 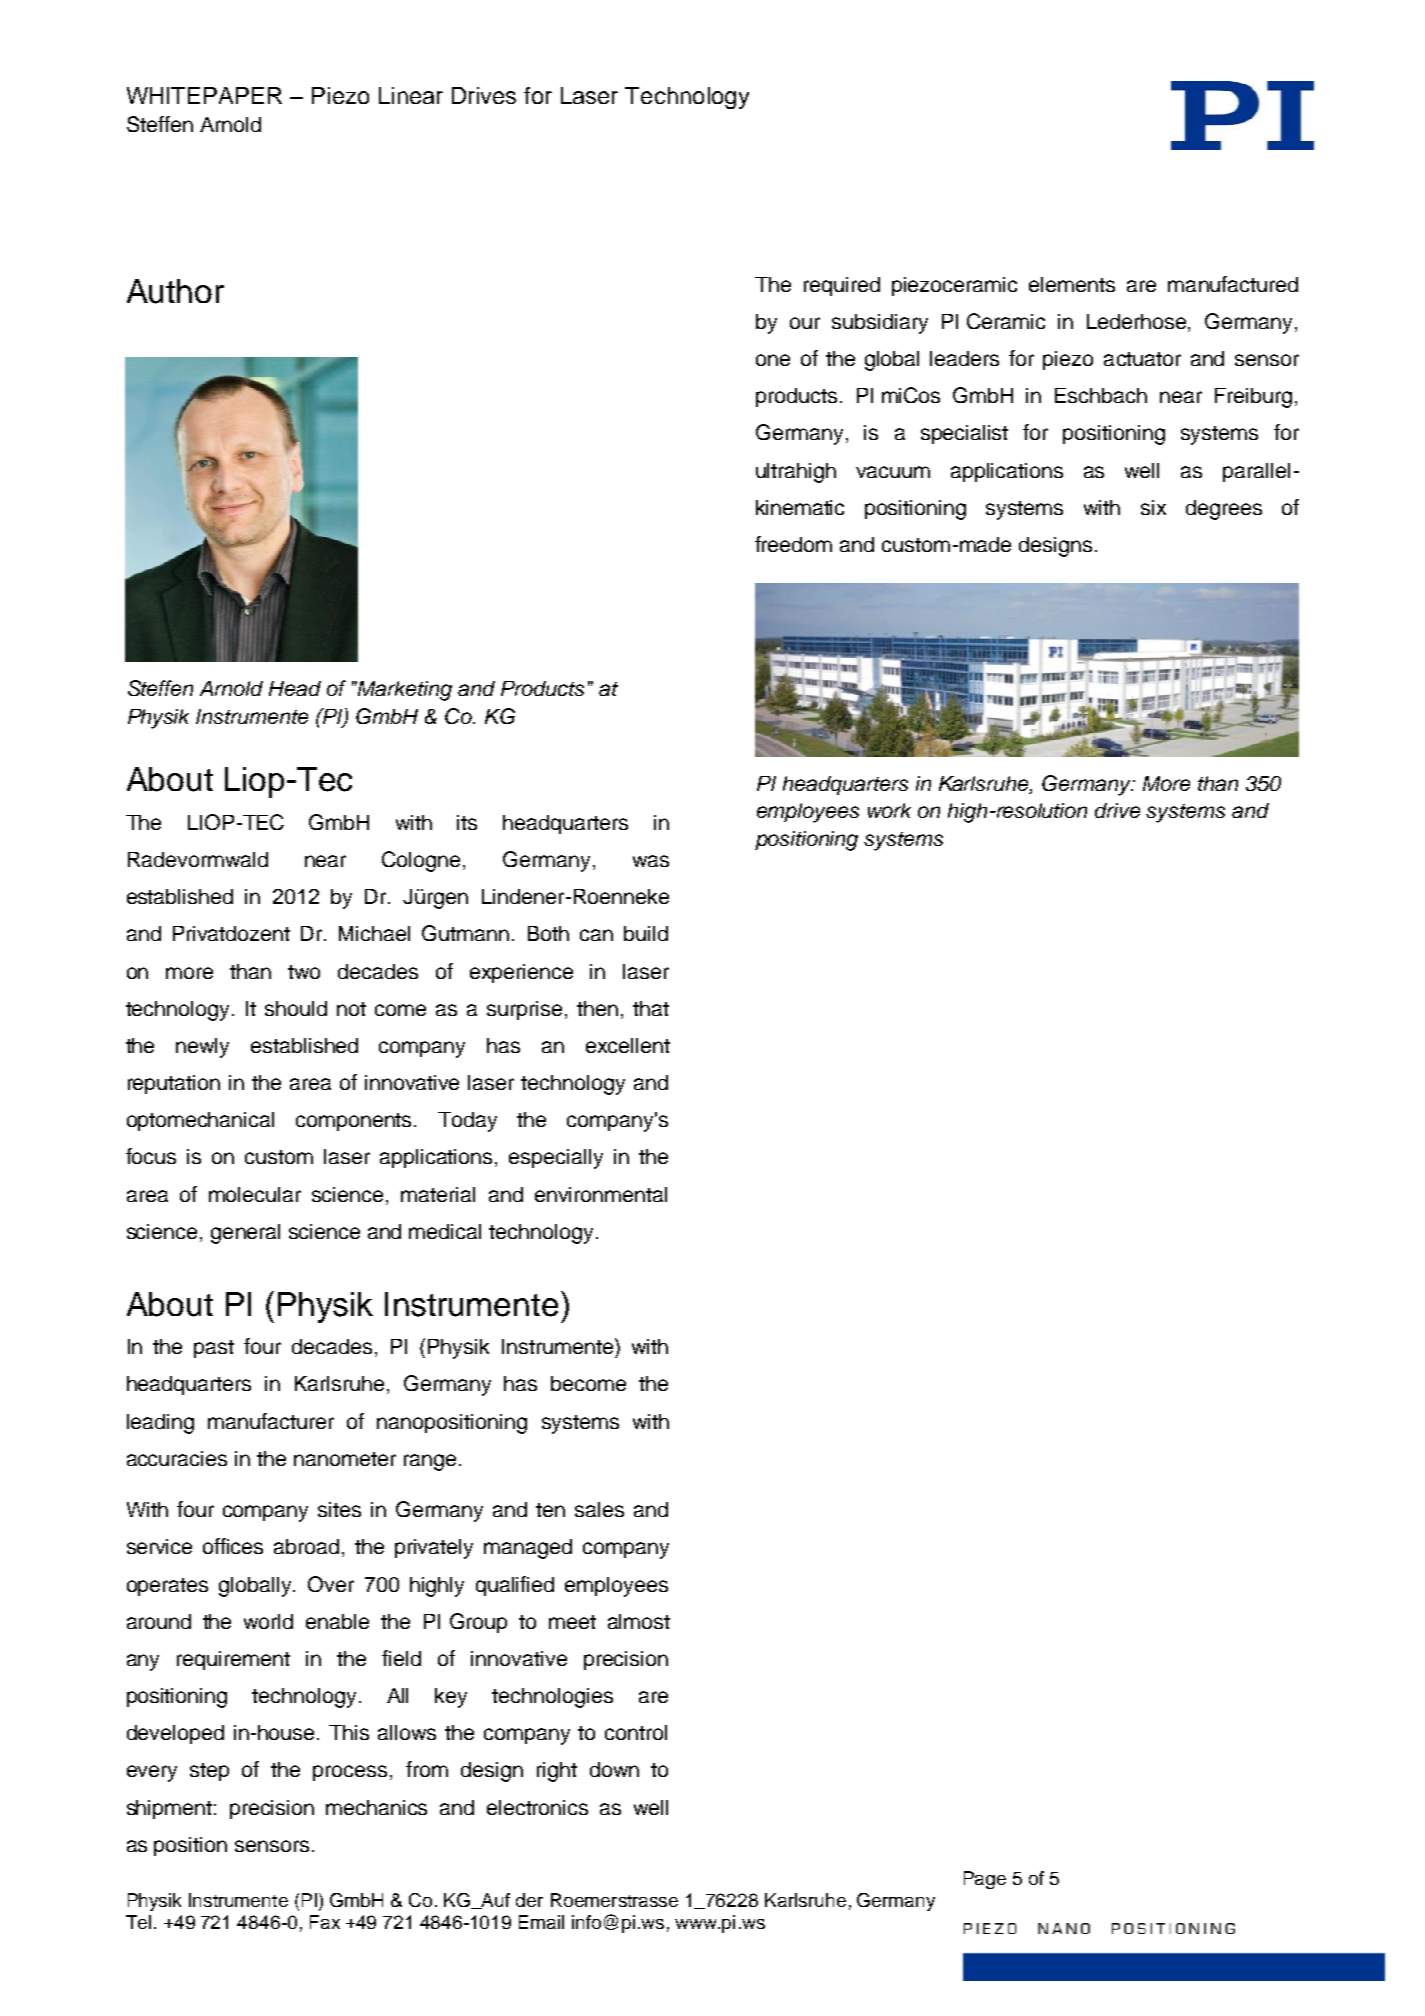 I want to click on freedom, so click(x=793, y=544).
